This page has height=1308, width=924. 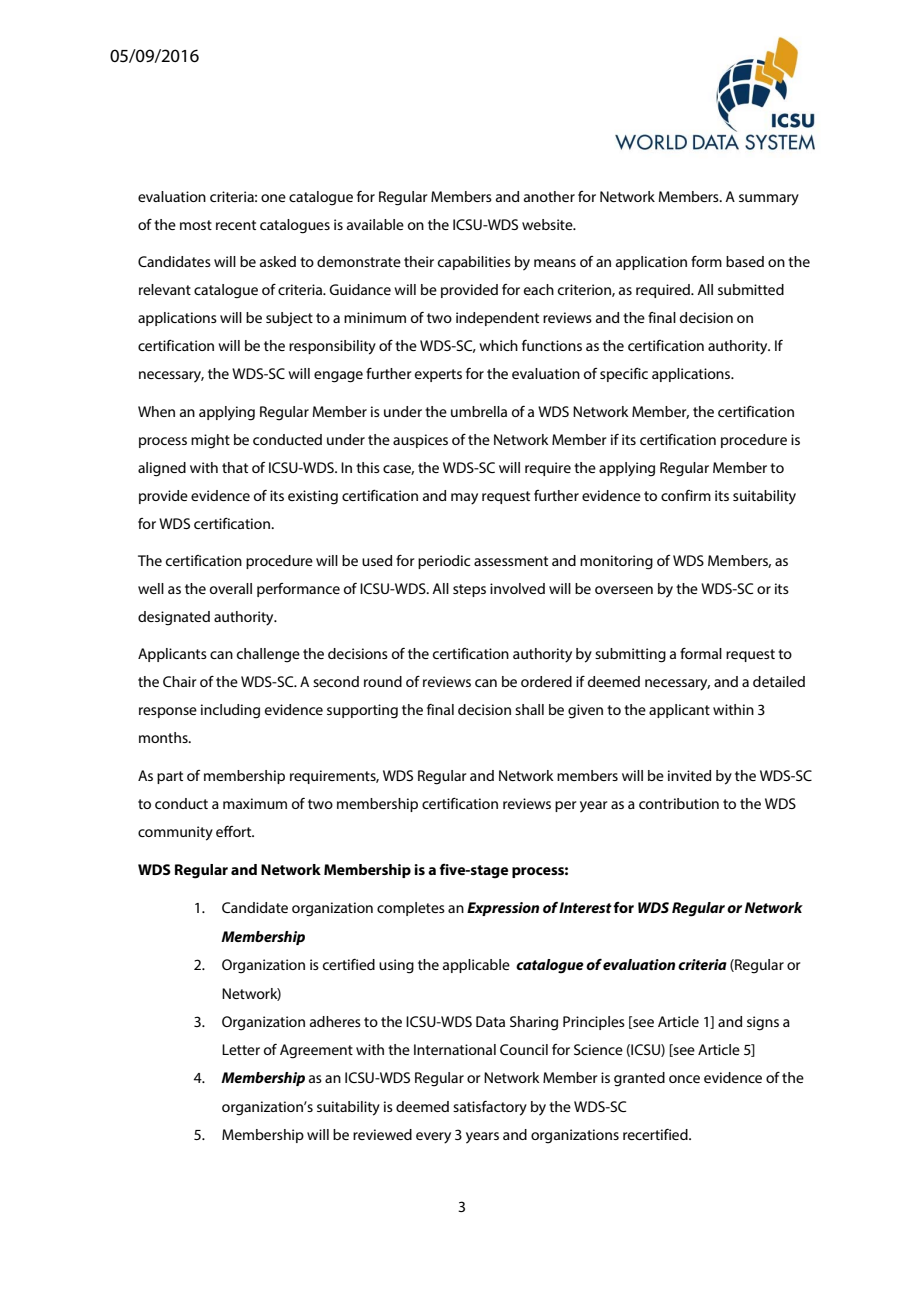 What do you see at coordinates (476, 966) in the page?
I see `applicable` at bounding box center [476, 966].
